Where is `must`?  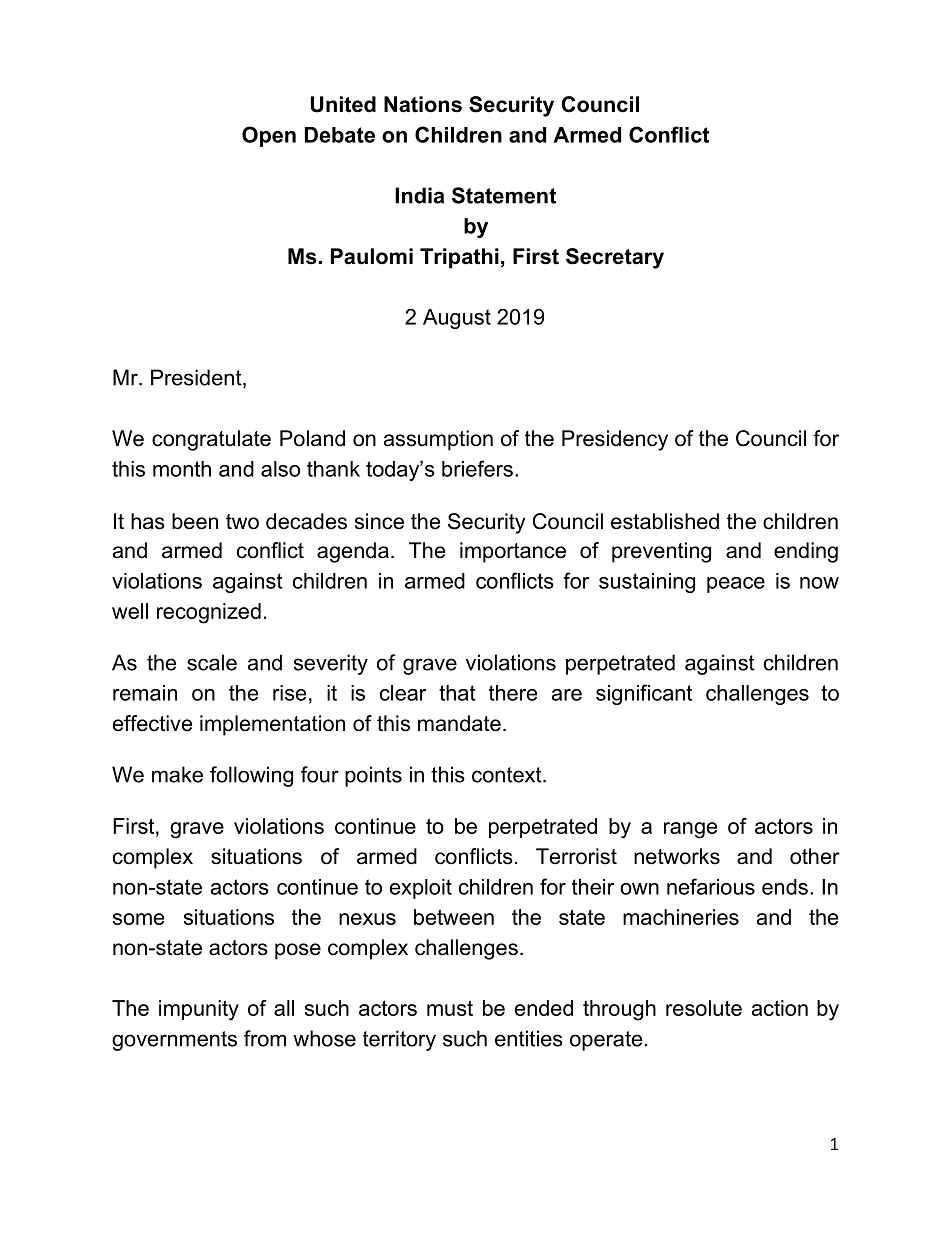 must is located at coordinates (450, 1008).
